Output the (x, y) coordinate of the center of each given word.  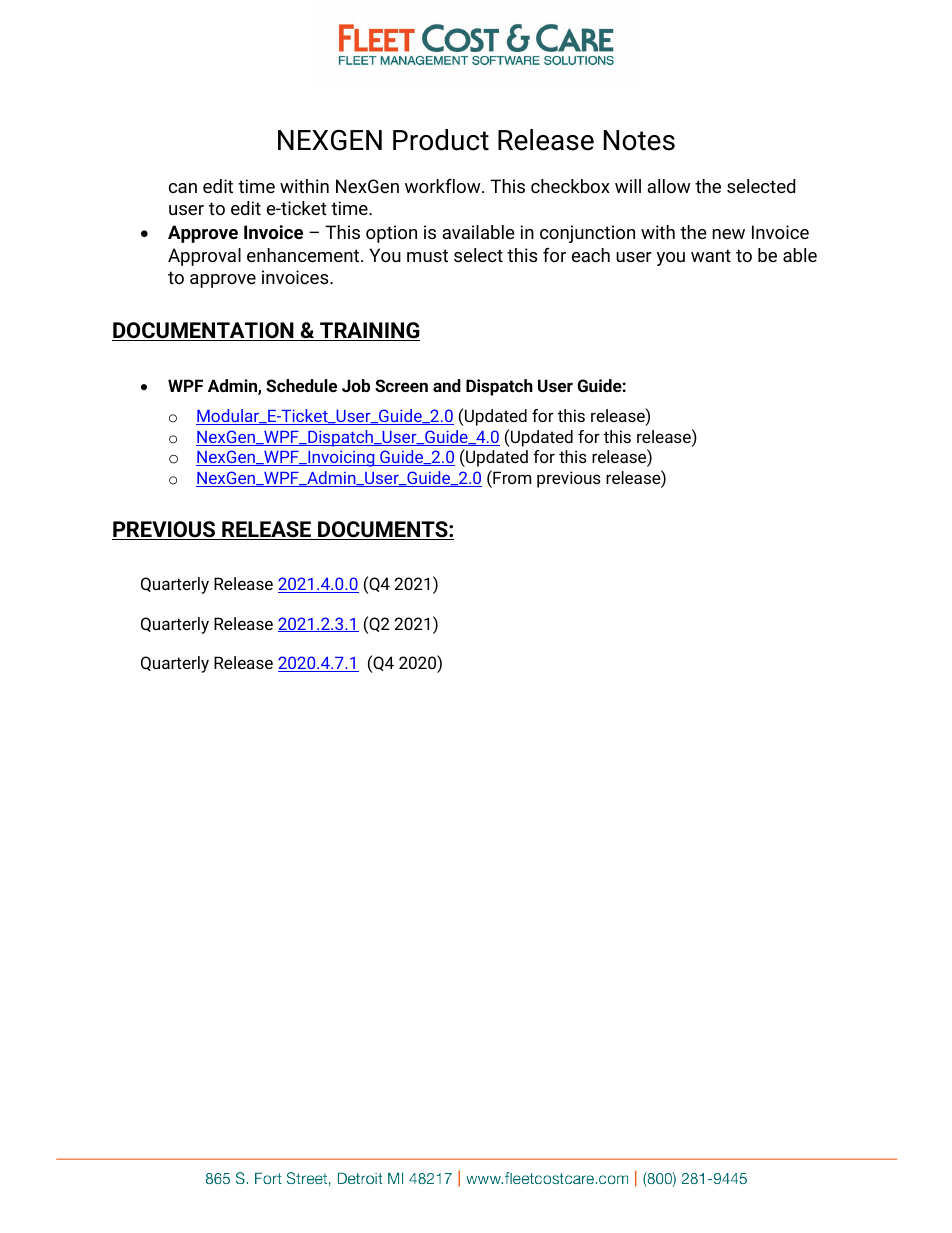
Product (441, 140)
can (183, 188)
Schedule (301, 385)
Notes (639, 140)
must (427, 255)
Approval (204, 257)
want (711, 255)
